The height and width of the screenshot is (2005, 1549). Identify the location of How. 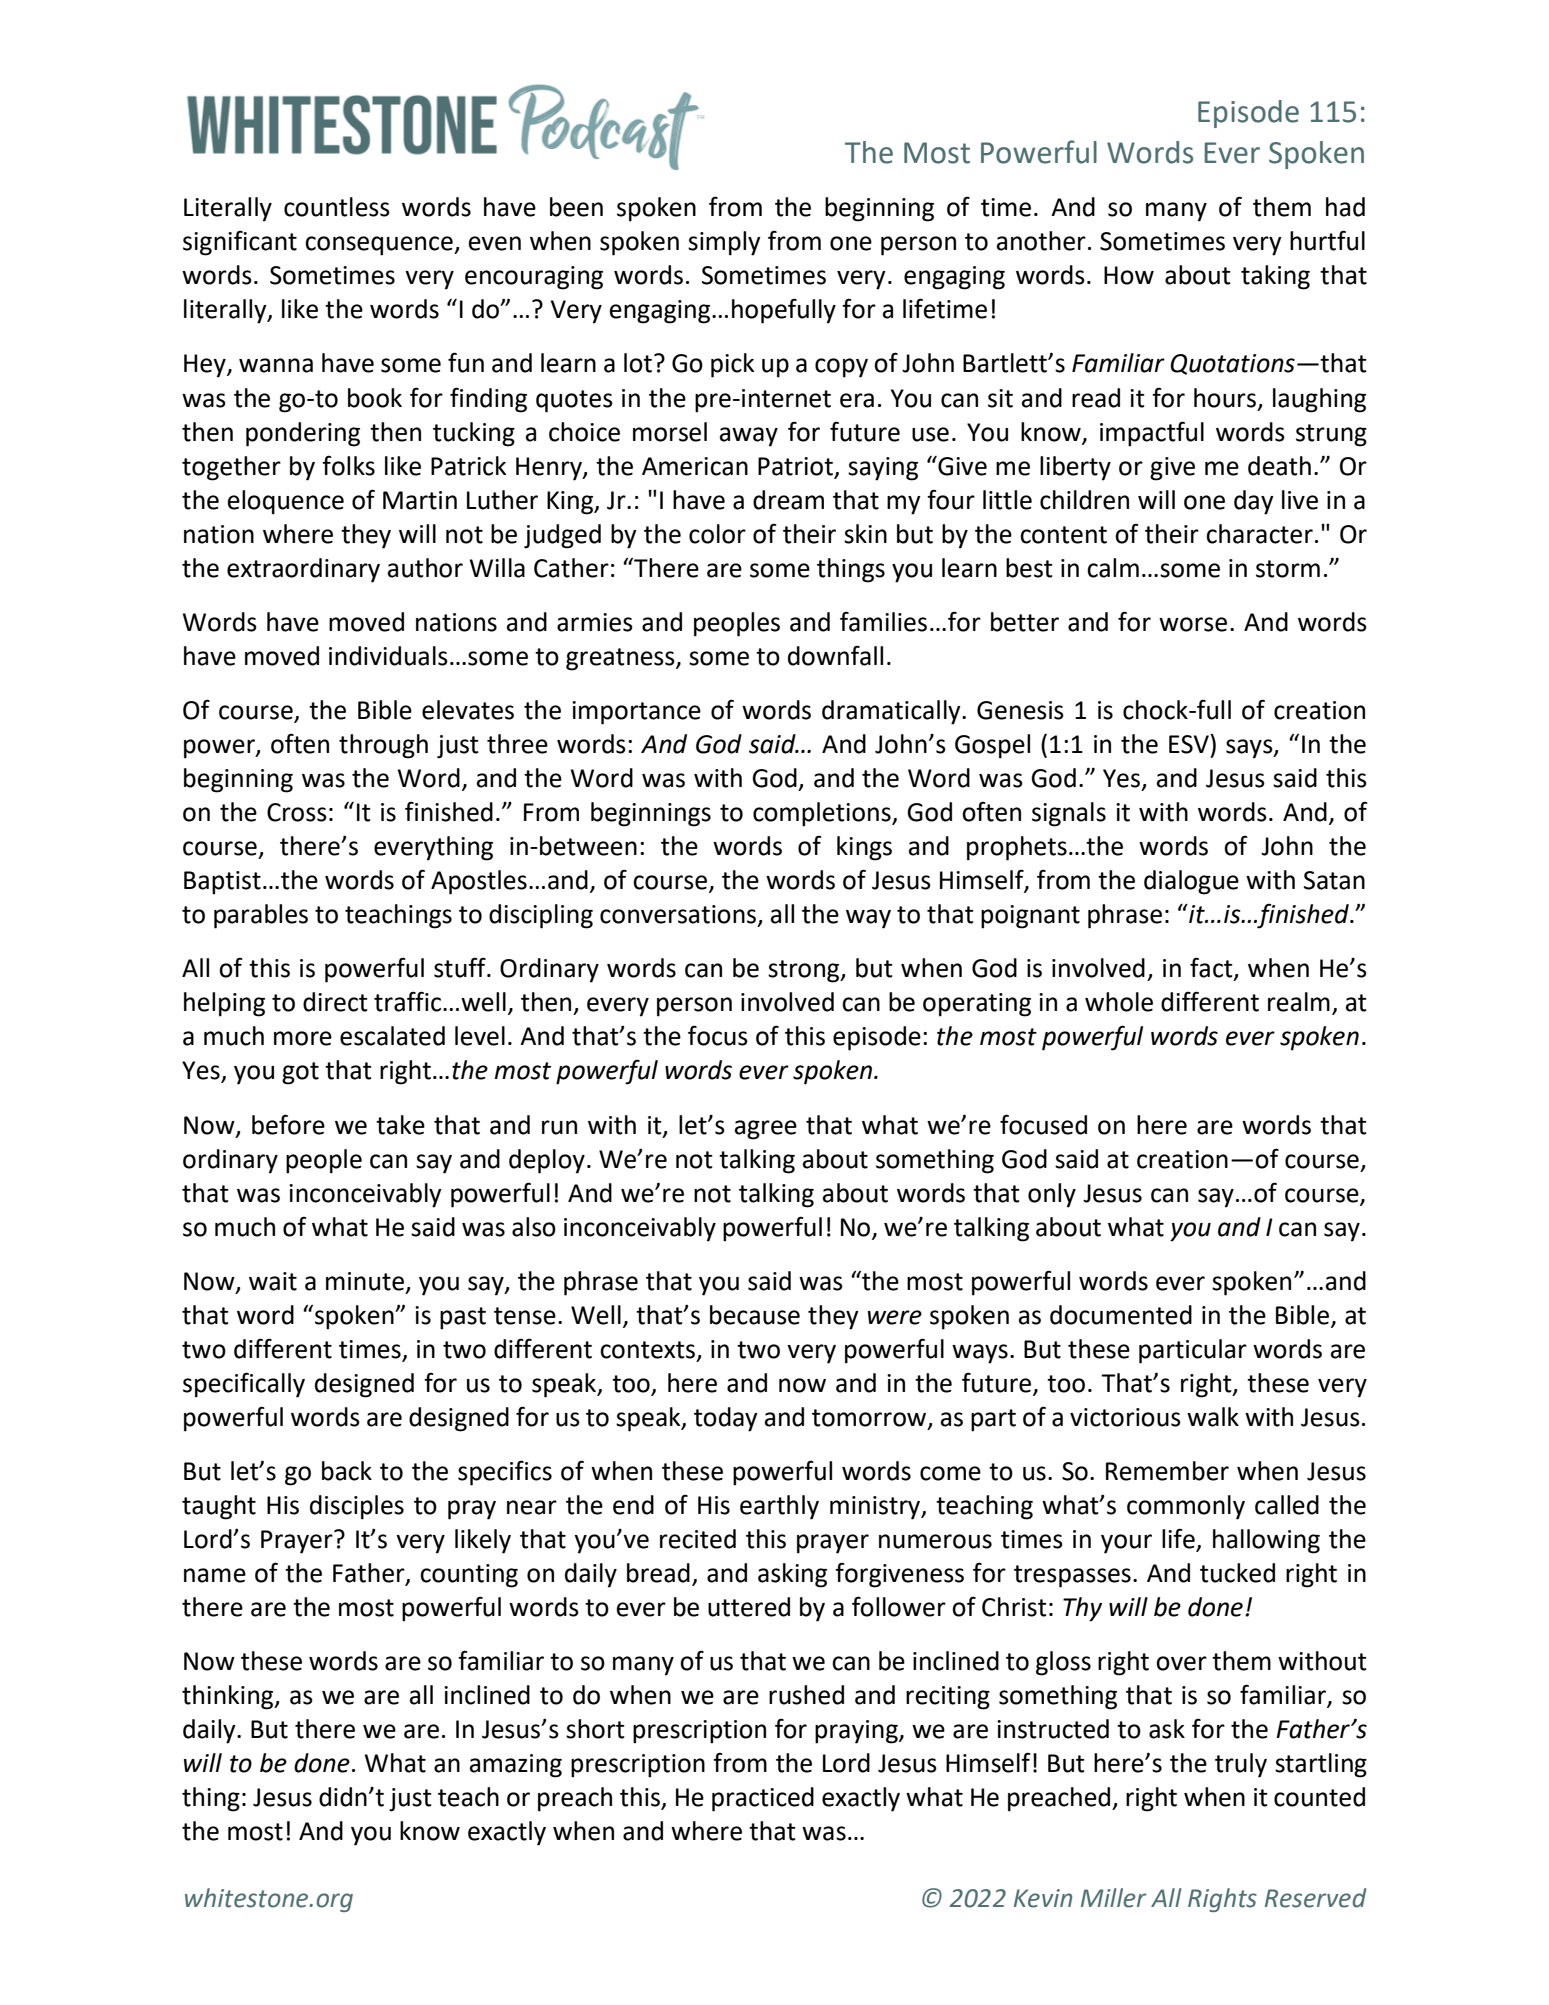
(1129, 275).
